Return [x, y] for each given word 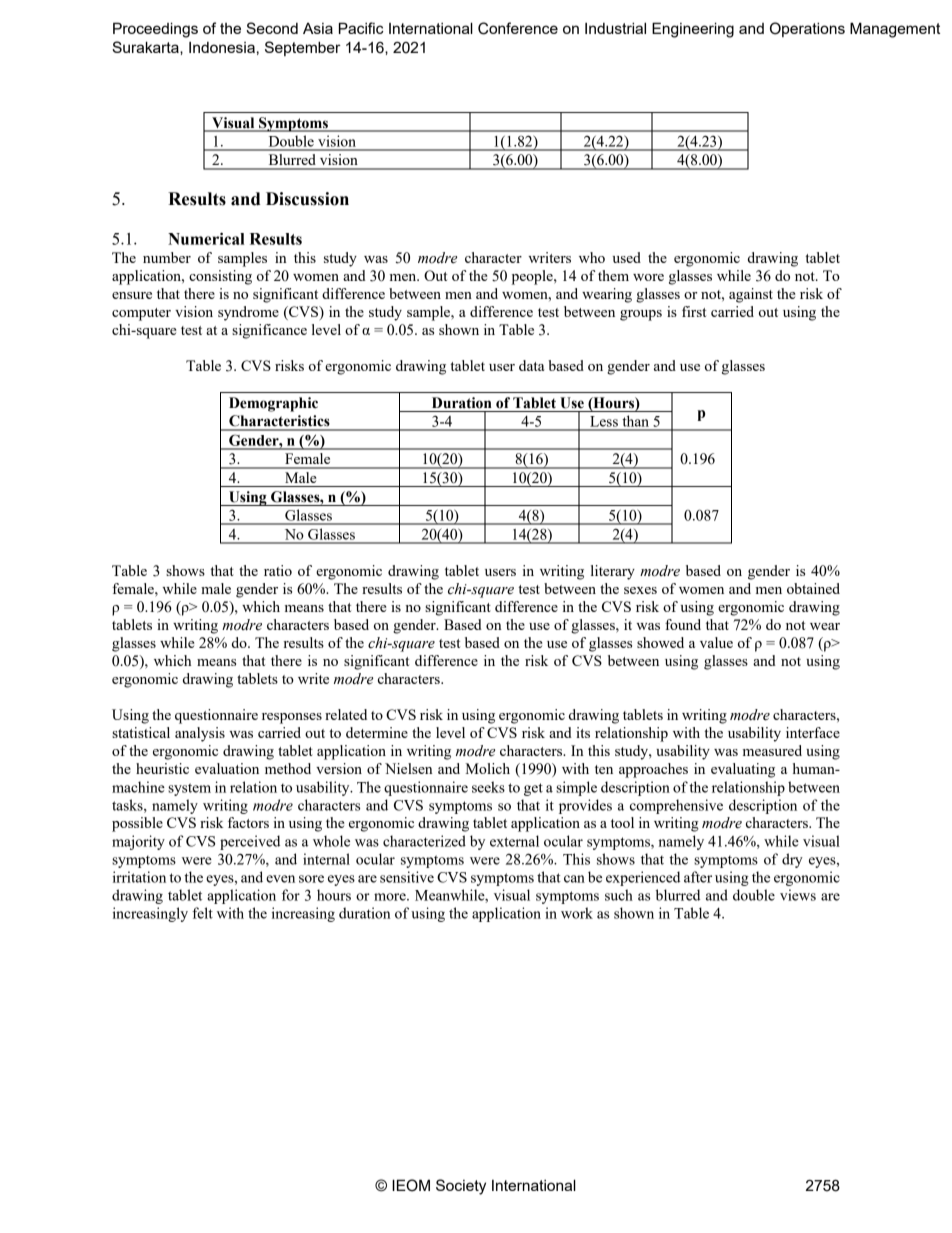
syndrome [248, 313]
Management [895, 30]
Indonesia [222, 47]
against [751, 295]
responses [292, 718]
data [531, 365]
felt [202, 913]
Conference [518, 28]
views [798, 895]
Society [461, 1187]
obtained [813, 588]
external [514, 841]
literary [613, 572]
